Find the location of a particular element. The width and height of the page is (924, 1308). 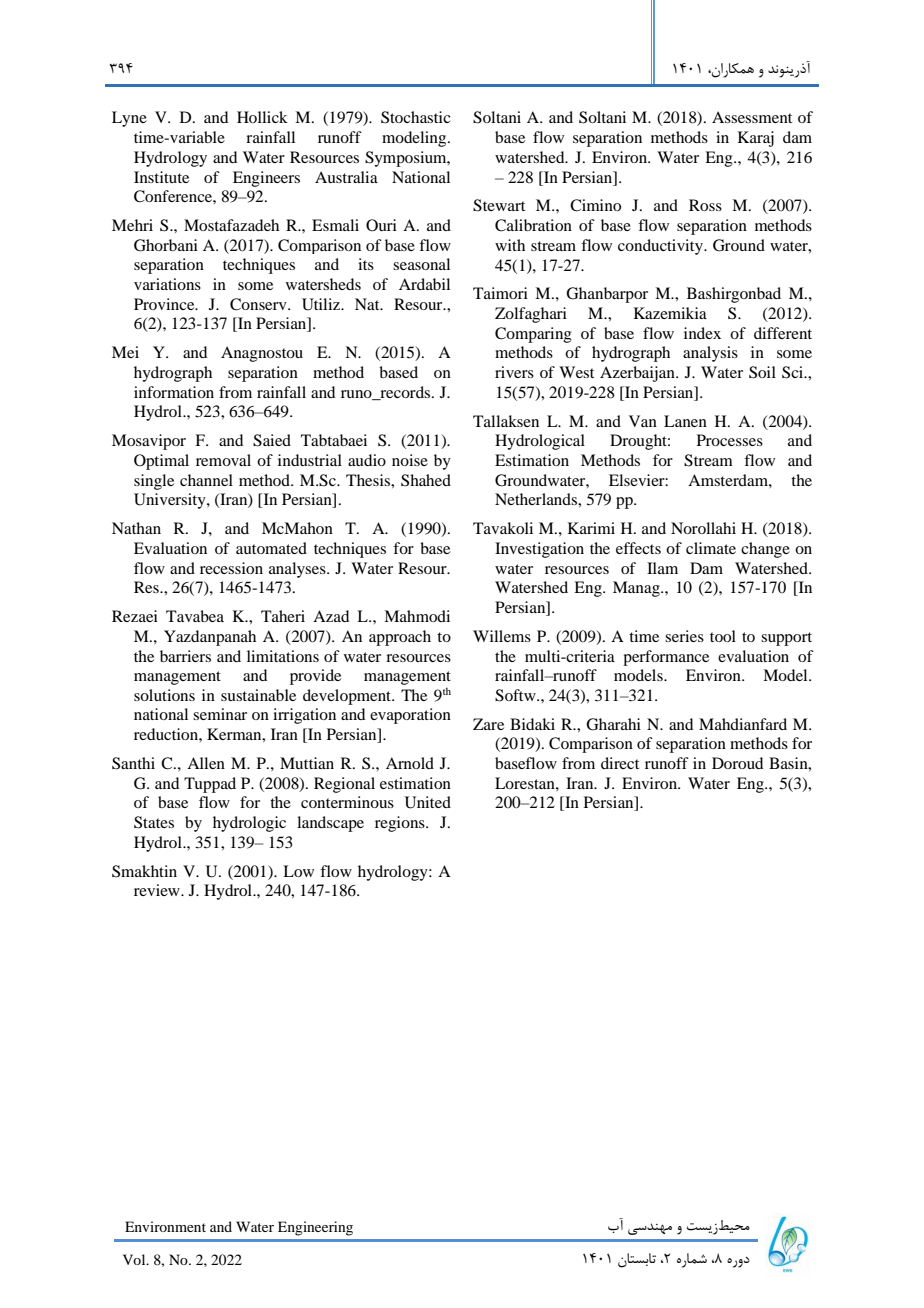

Stochastic is located at coordinates (415, 117).
